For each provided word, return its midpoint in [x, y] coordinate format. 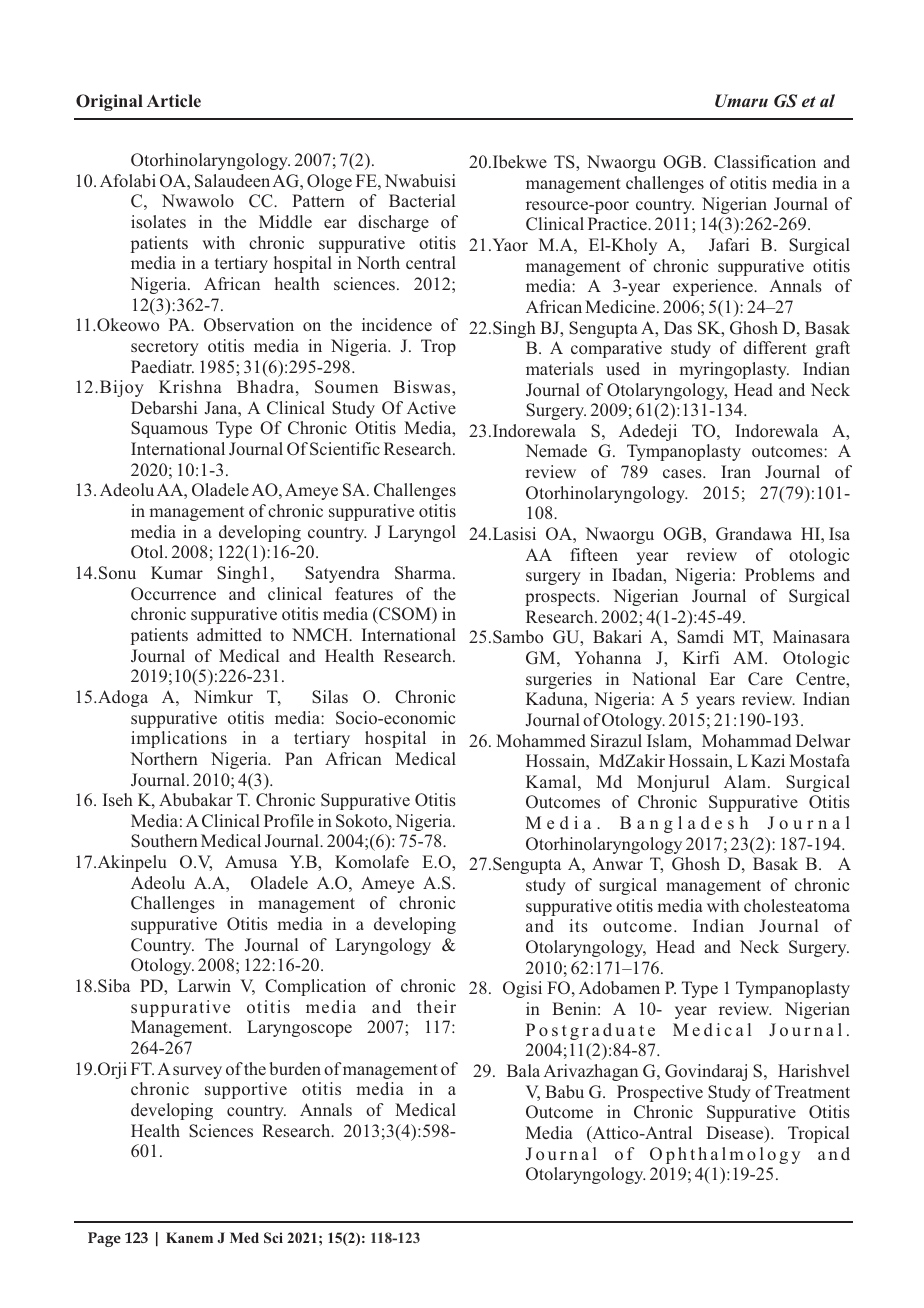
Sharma [424, 573]
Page [104, 1239]
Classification [765, 162]
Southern [164, 841]
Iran [736, 471]
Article [174, 100]
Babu [564, 1091]
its [578, 925]
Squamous [169, 429]
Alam [745, 781]
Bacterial [422, 200]
